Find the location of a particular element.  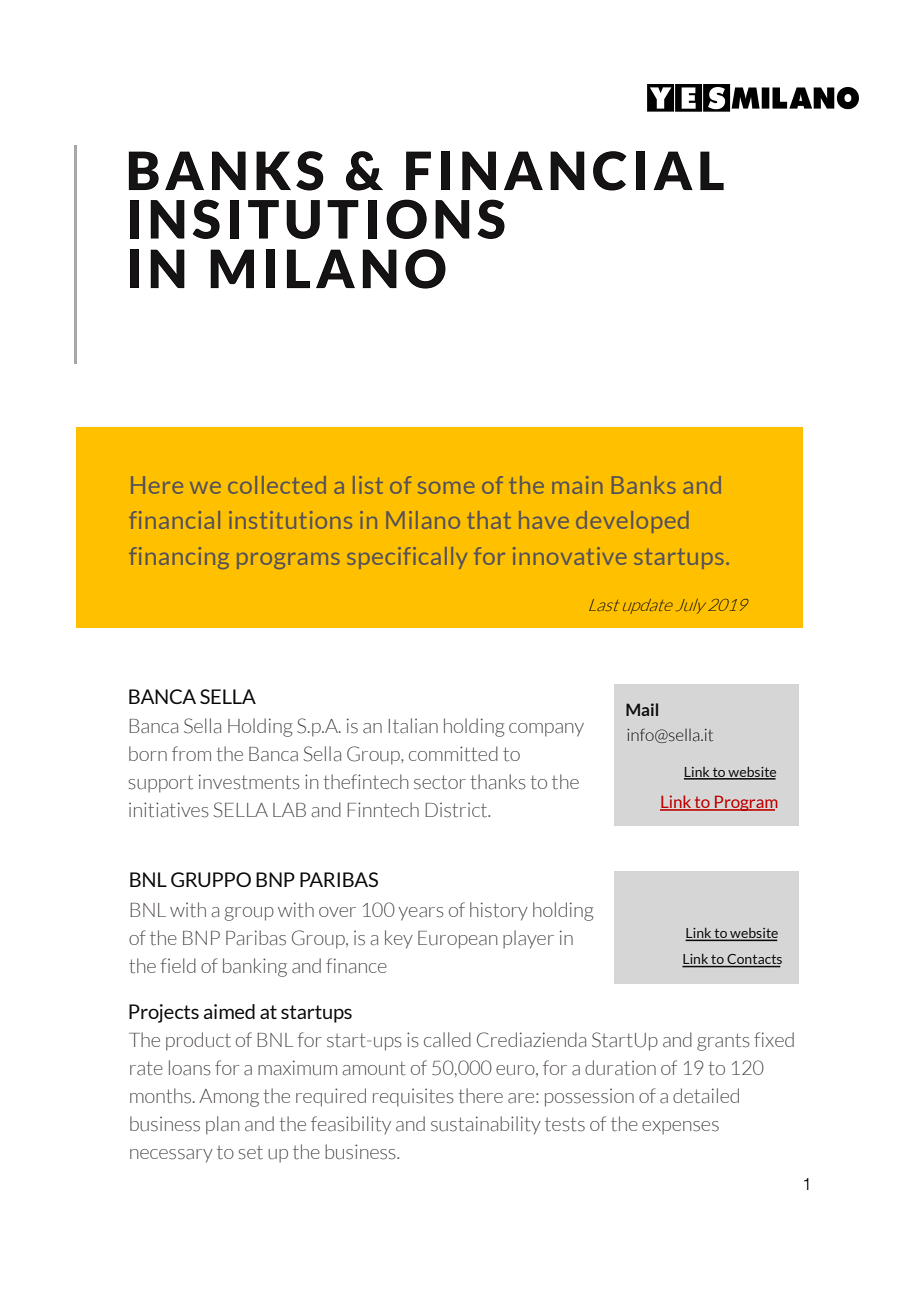

Mail is located at coordinates (642, 709).
